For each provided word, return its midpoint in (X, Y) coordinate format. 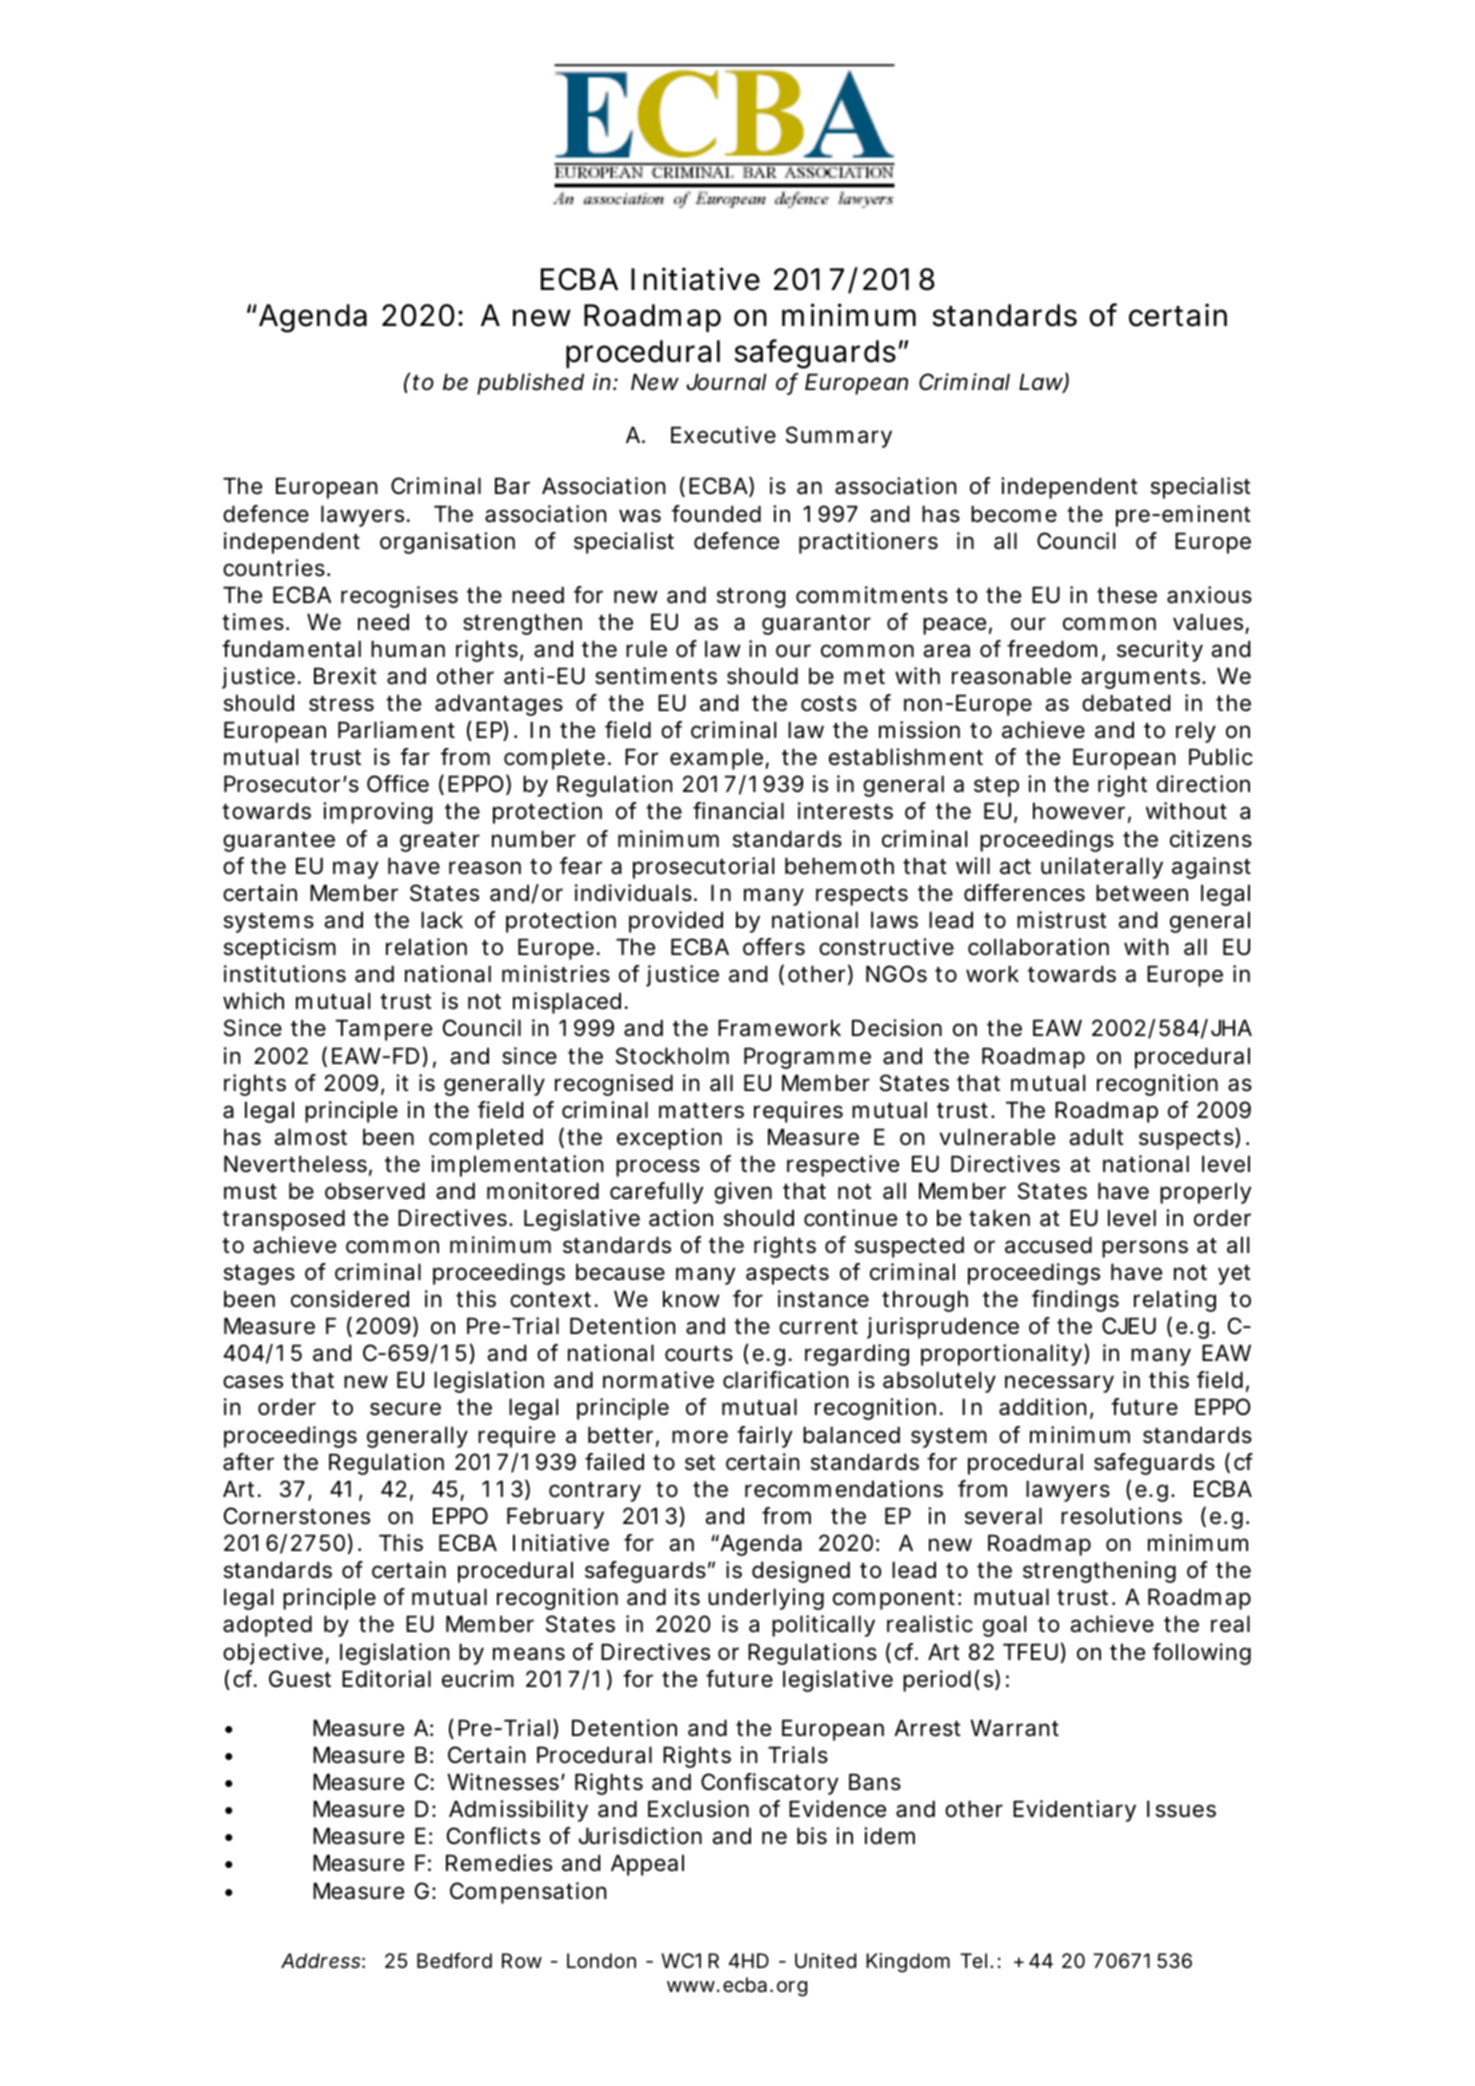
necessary (1059, 1384)
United (825, 1960)
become (1014, 514)
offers (774, 947)
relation (426, 947)
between (1142, 893)
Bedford (454, 1960)
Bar (512, 486)
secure (405, 1409)
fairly (764, 1437)
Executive (723, 435)
